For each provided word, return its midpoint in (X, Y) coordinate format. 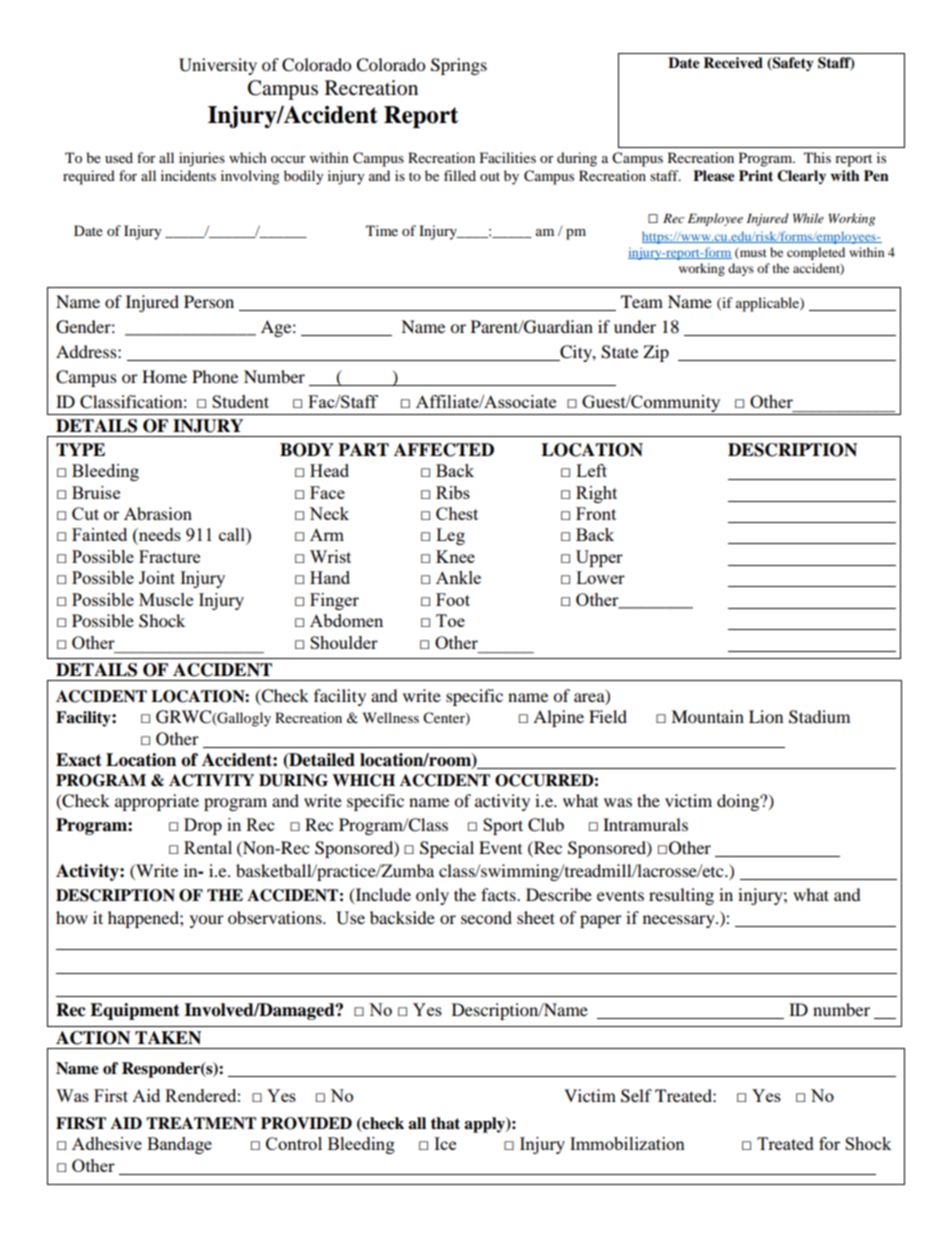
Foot (453, 599)
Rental (208, 847)
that (445, 1123)
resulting (681, 896)
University (218, 66)
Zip (656, 353)
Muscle (166, 599)
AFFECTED (444, 450)
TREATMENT (201, 1123)
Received (733, 63)
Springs (459, 66)
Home (164, 376)
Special (447, 849)
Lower (600, 577)
